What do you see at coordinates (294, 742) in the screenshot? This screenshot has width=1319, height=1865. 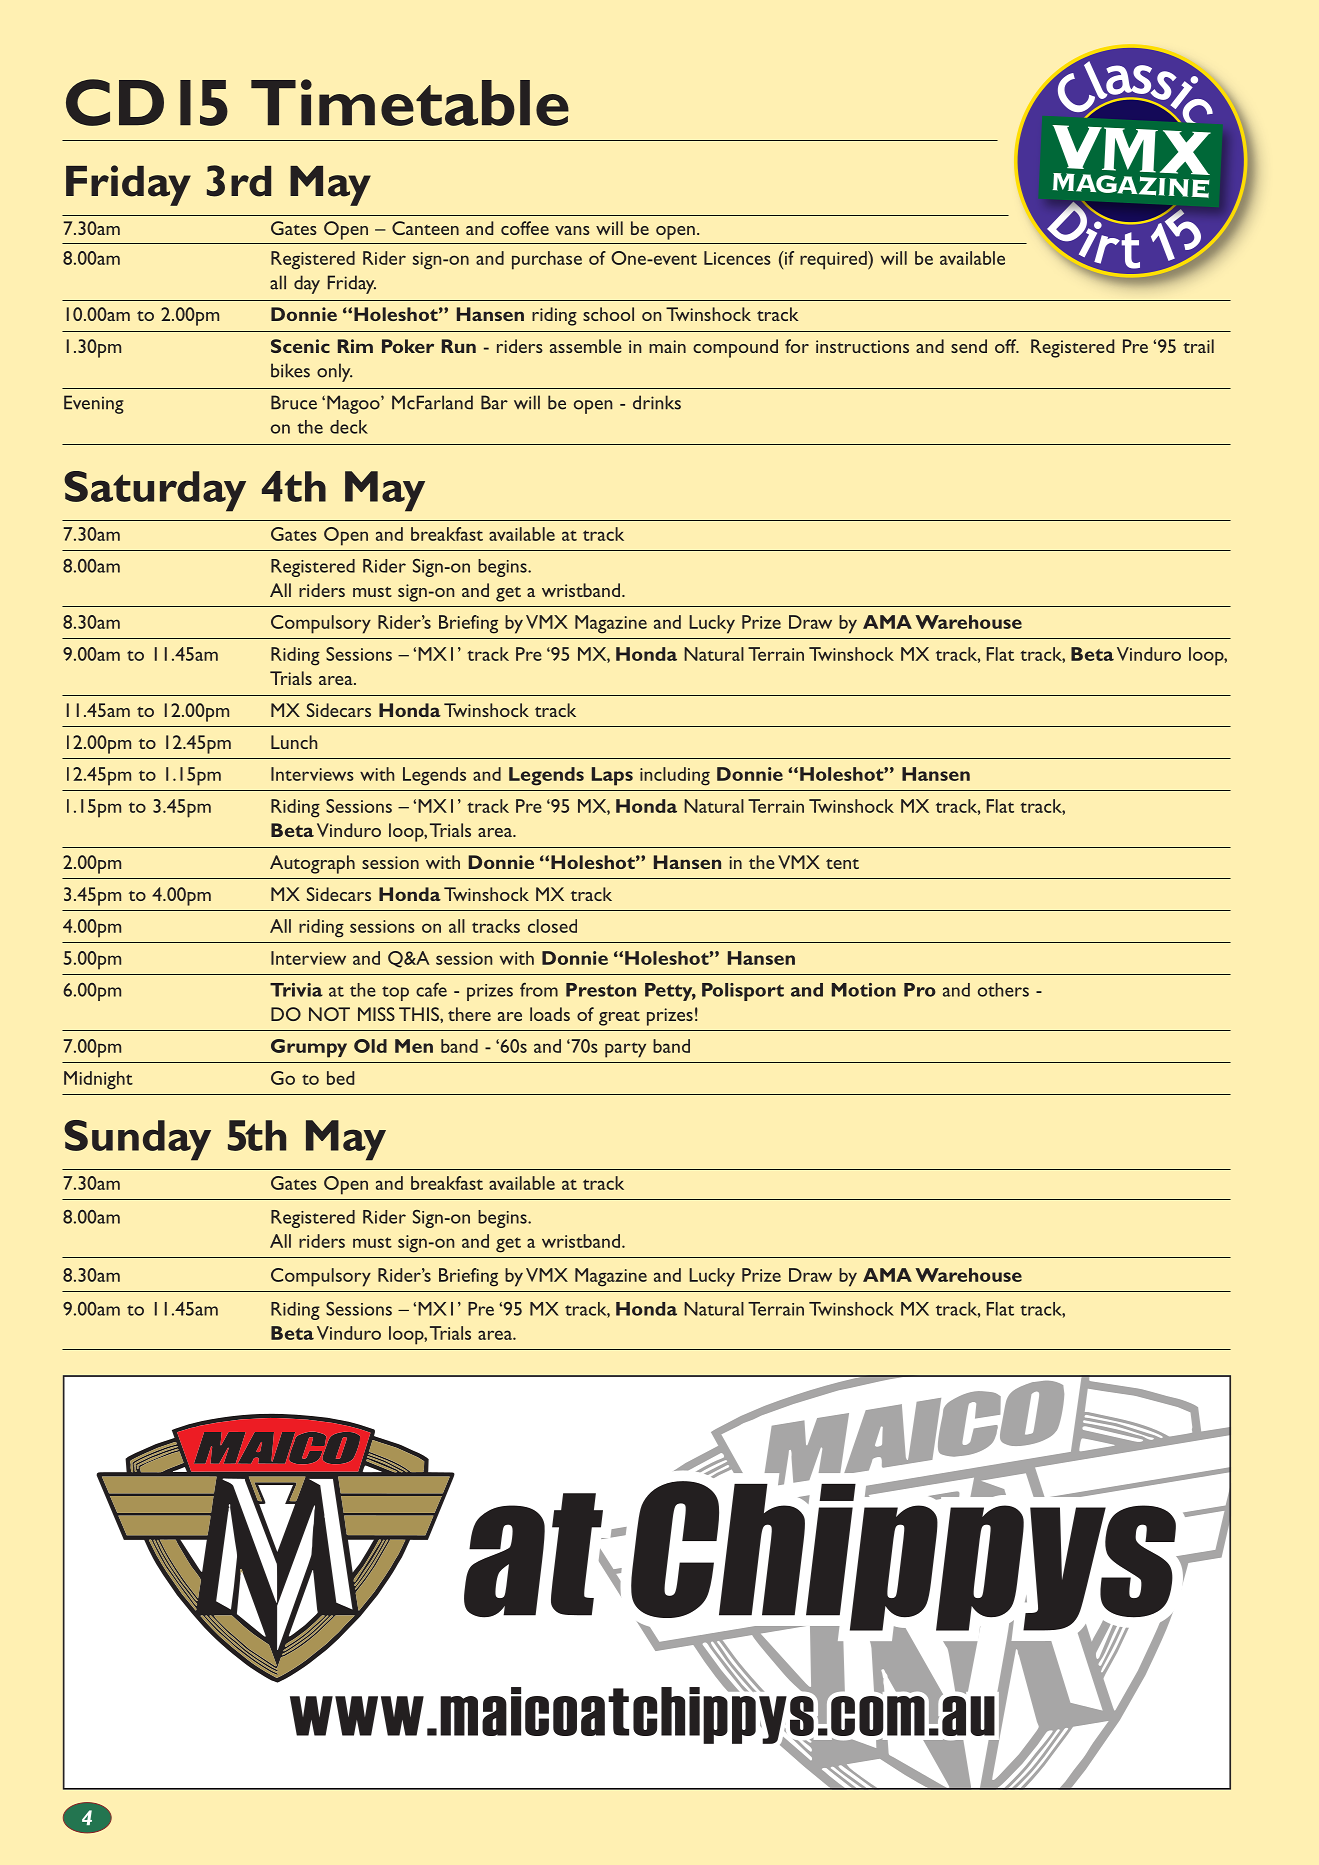 I see `Lunch` at bounding box center [294, 742].
